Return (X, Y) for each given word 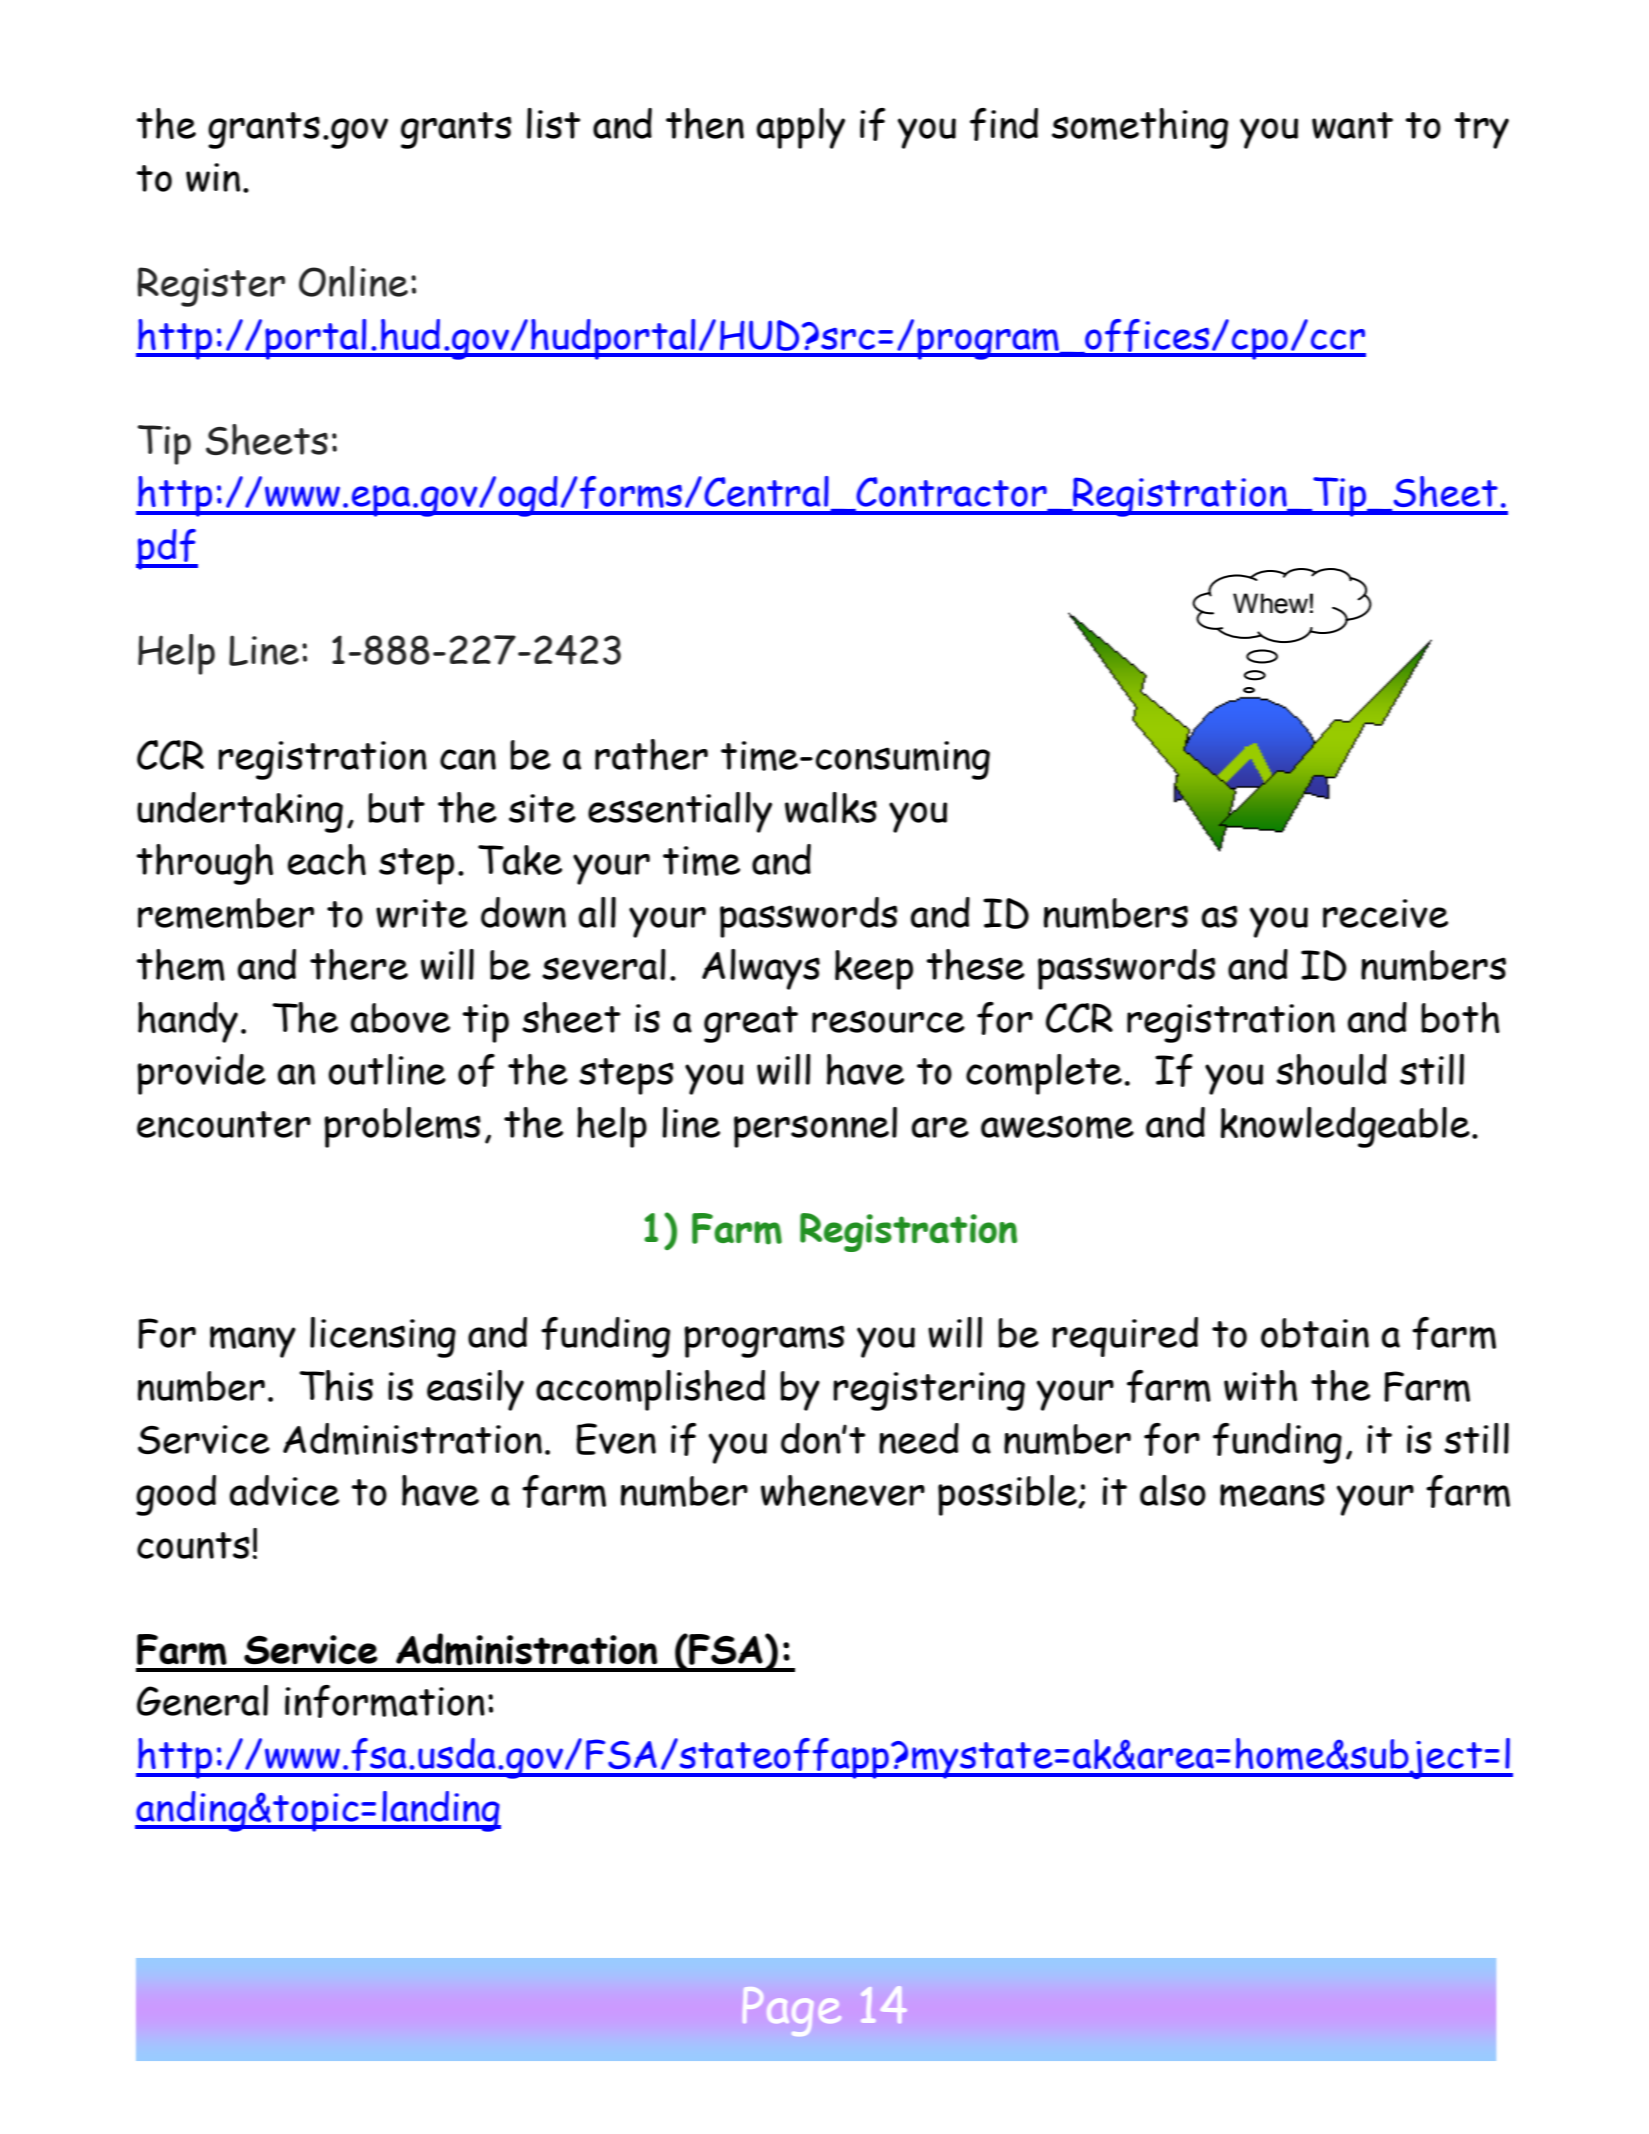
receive (1385, 913)
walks (831, 807)
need (919, 1438)
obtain (1315, 1333)
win (213, 177)
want (1352, 125)
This (336, 1385)
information (385, 1701)
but (396, 808)
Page (792, 2011)
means (1272, 1495)
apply (801, 128)
